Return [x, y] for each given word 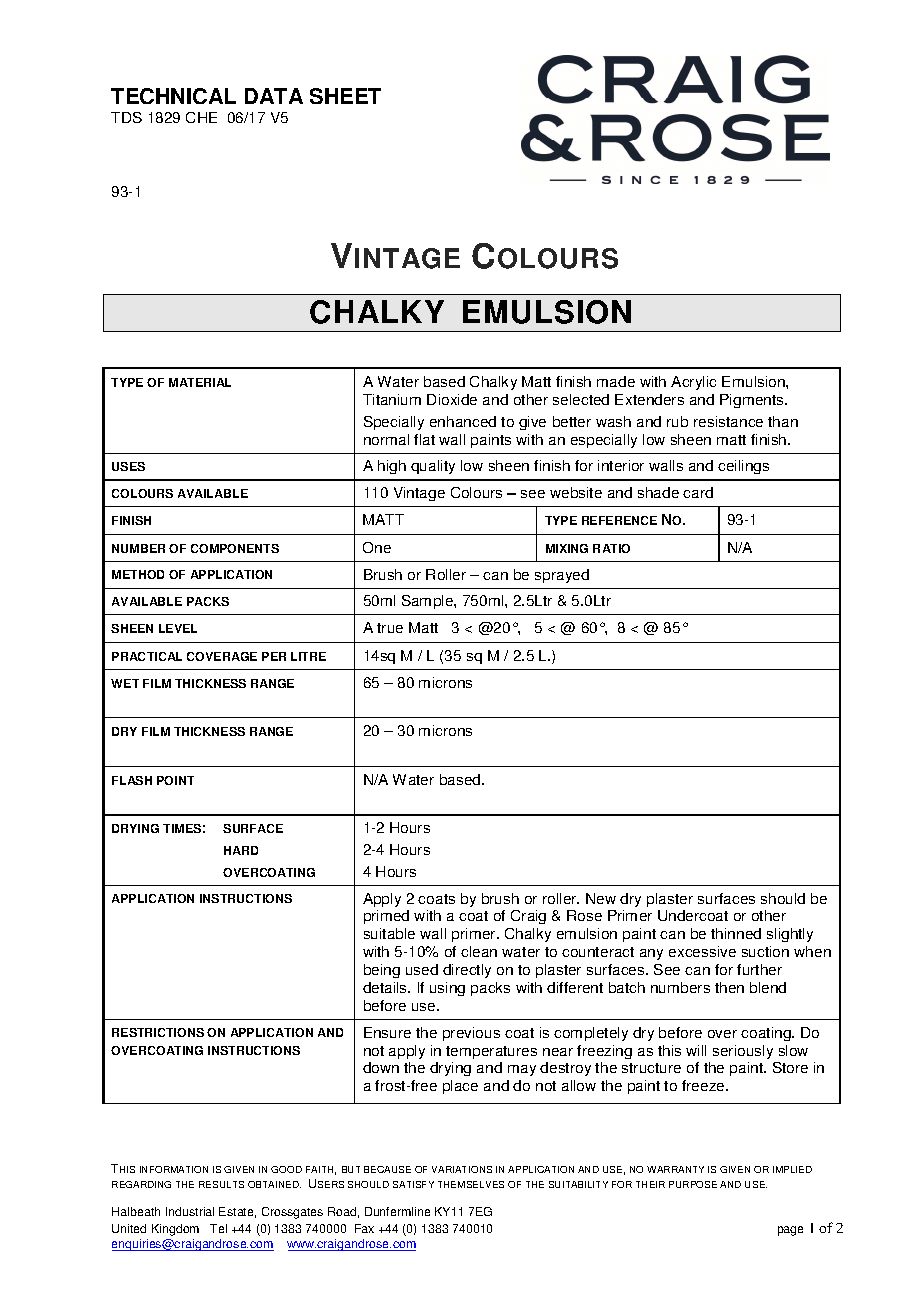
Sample [428, 602]
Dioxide [452, 399]
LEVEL [178, 628]
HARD [241, 850]
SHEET [345, 96]
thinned [736, 933]
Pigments [753, 401]
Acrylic [693, 383]
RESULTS [221, 1184]
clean [479, 951]
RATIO [611, 548]
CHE [201, 117]
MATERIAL [200, 382]
